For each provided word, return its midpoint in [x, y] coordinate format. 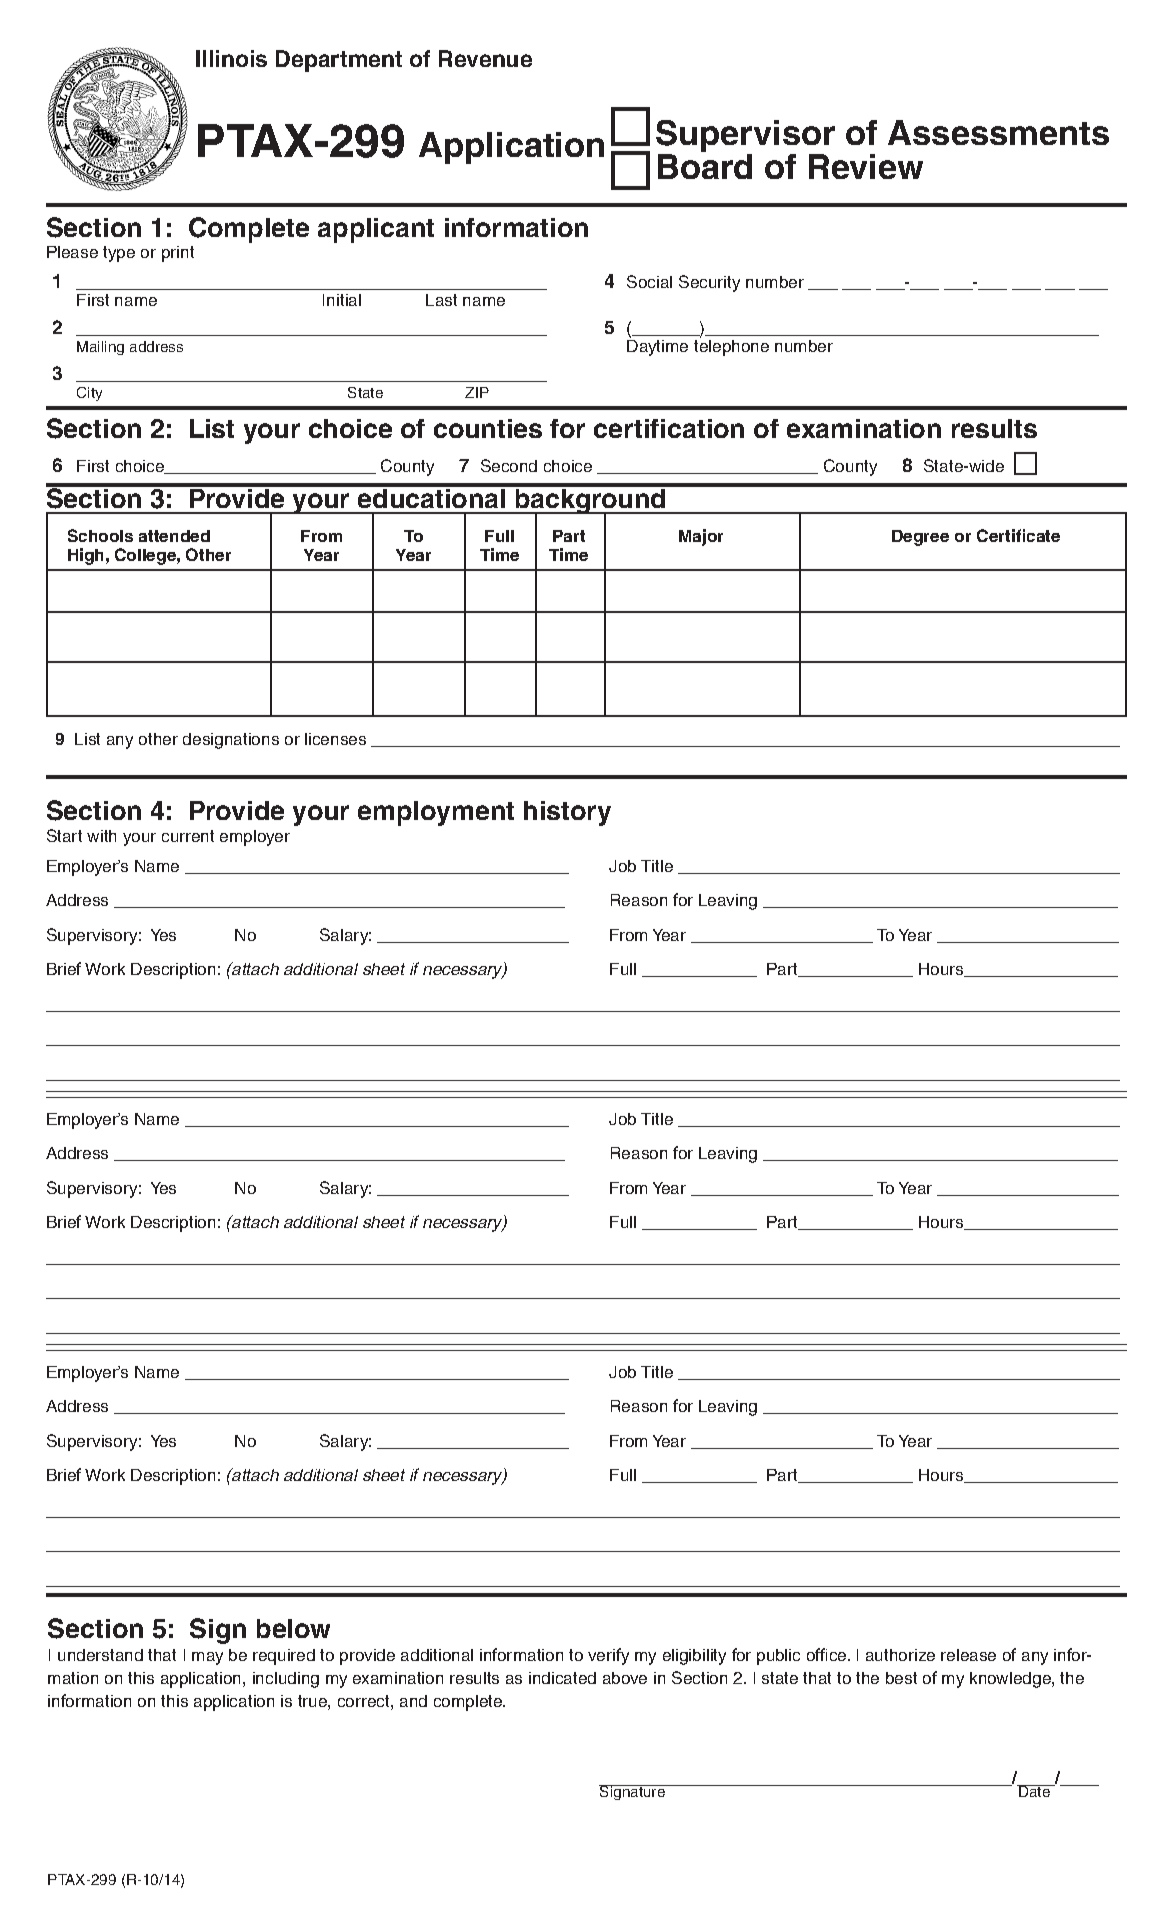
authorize [900, 1655]
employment [436, 813]
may [207, 1658]
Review [866, 166]
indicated [562, 1678]
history [567, 813]
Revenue [485, 58]
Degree [920, 538]
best [901, 1678]
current [188, 836]
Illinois [231, 58]
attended [174, 536]
